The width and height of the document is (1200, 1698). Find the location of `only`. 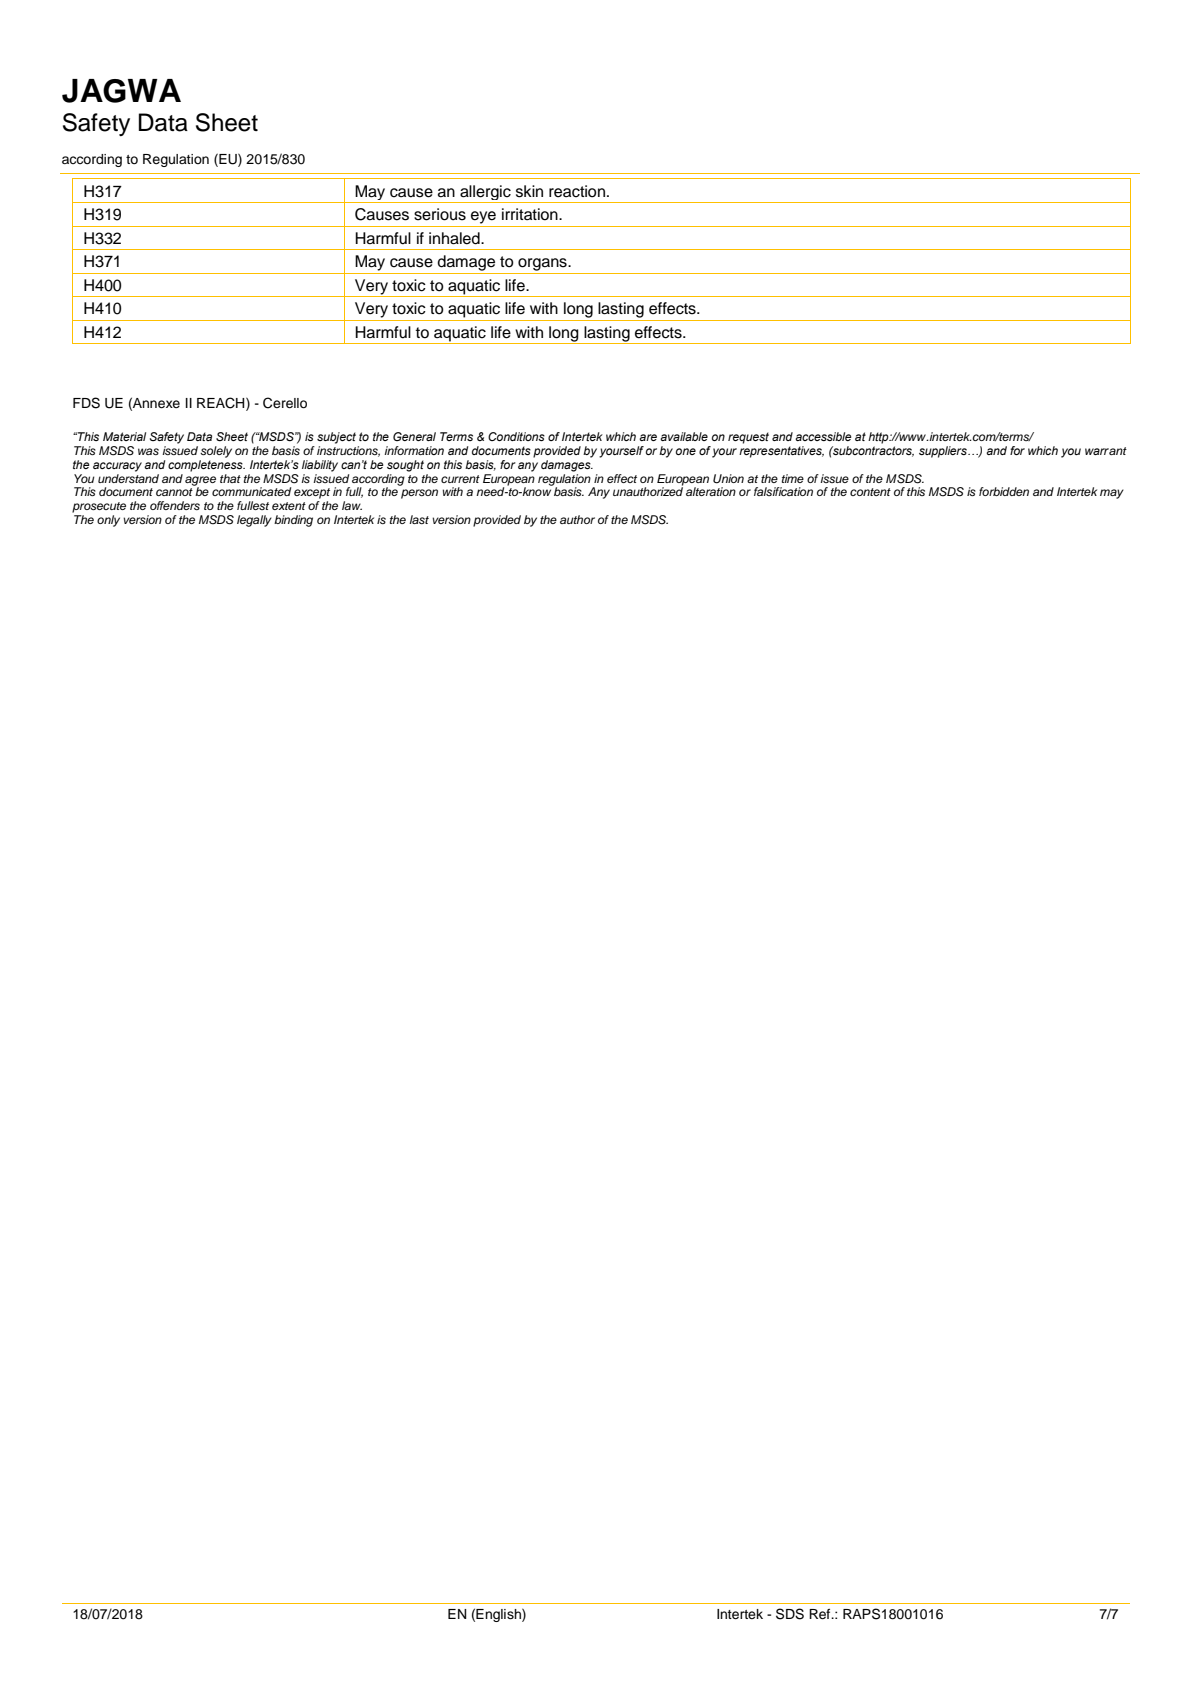

only is located at coordinates (108, 521).
